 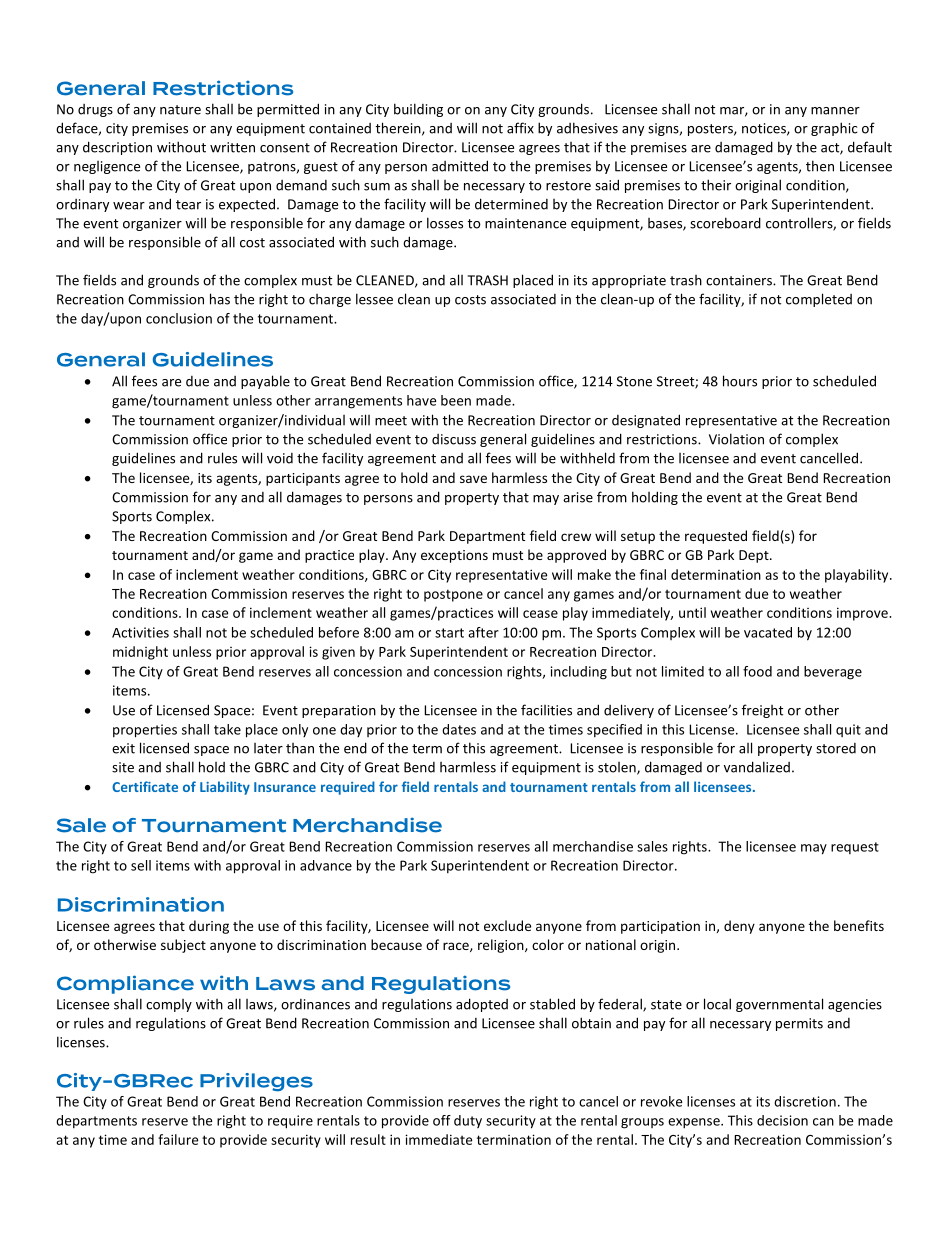 What do you see at coordinates (178, 1139) in the image?
I see `failure` at bounding box center [178, 1139].
